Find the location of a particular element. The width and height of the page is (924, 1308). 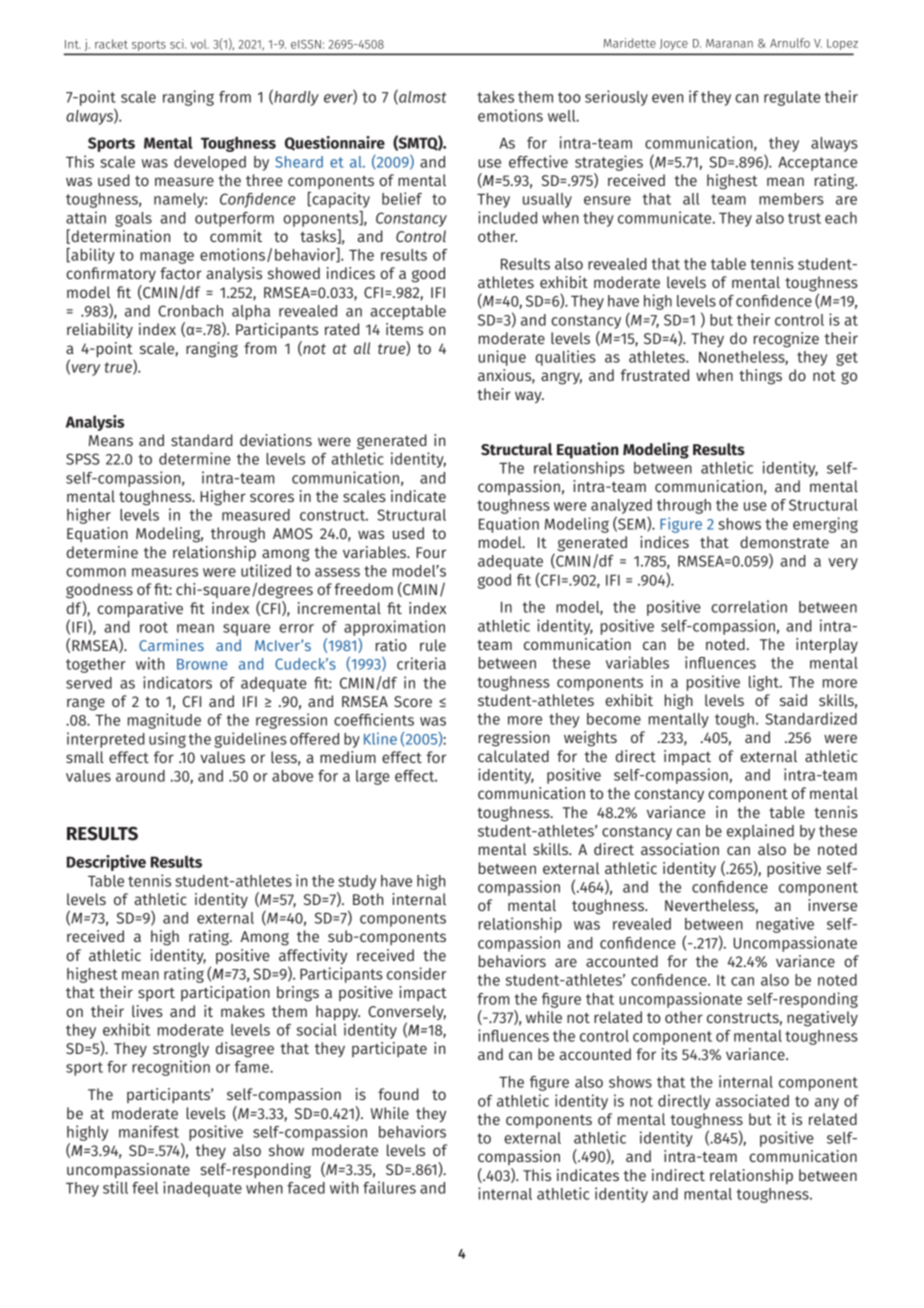

takes is located at coordinates (495, 97).
